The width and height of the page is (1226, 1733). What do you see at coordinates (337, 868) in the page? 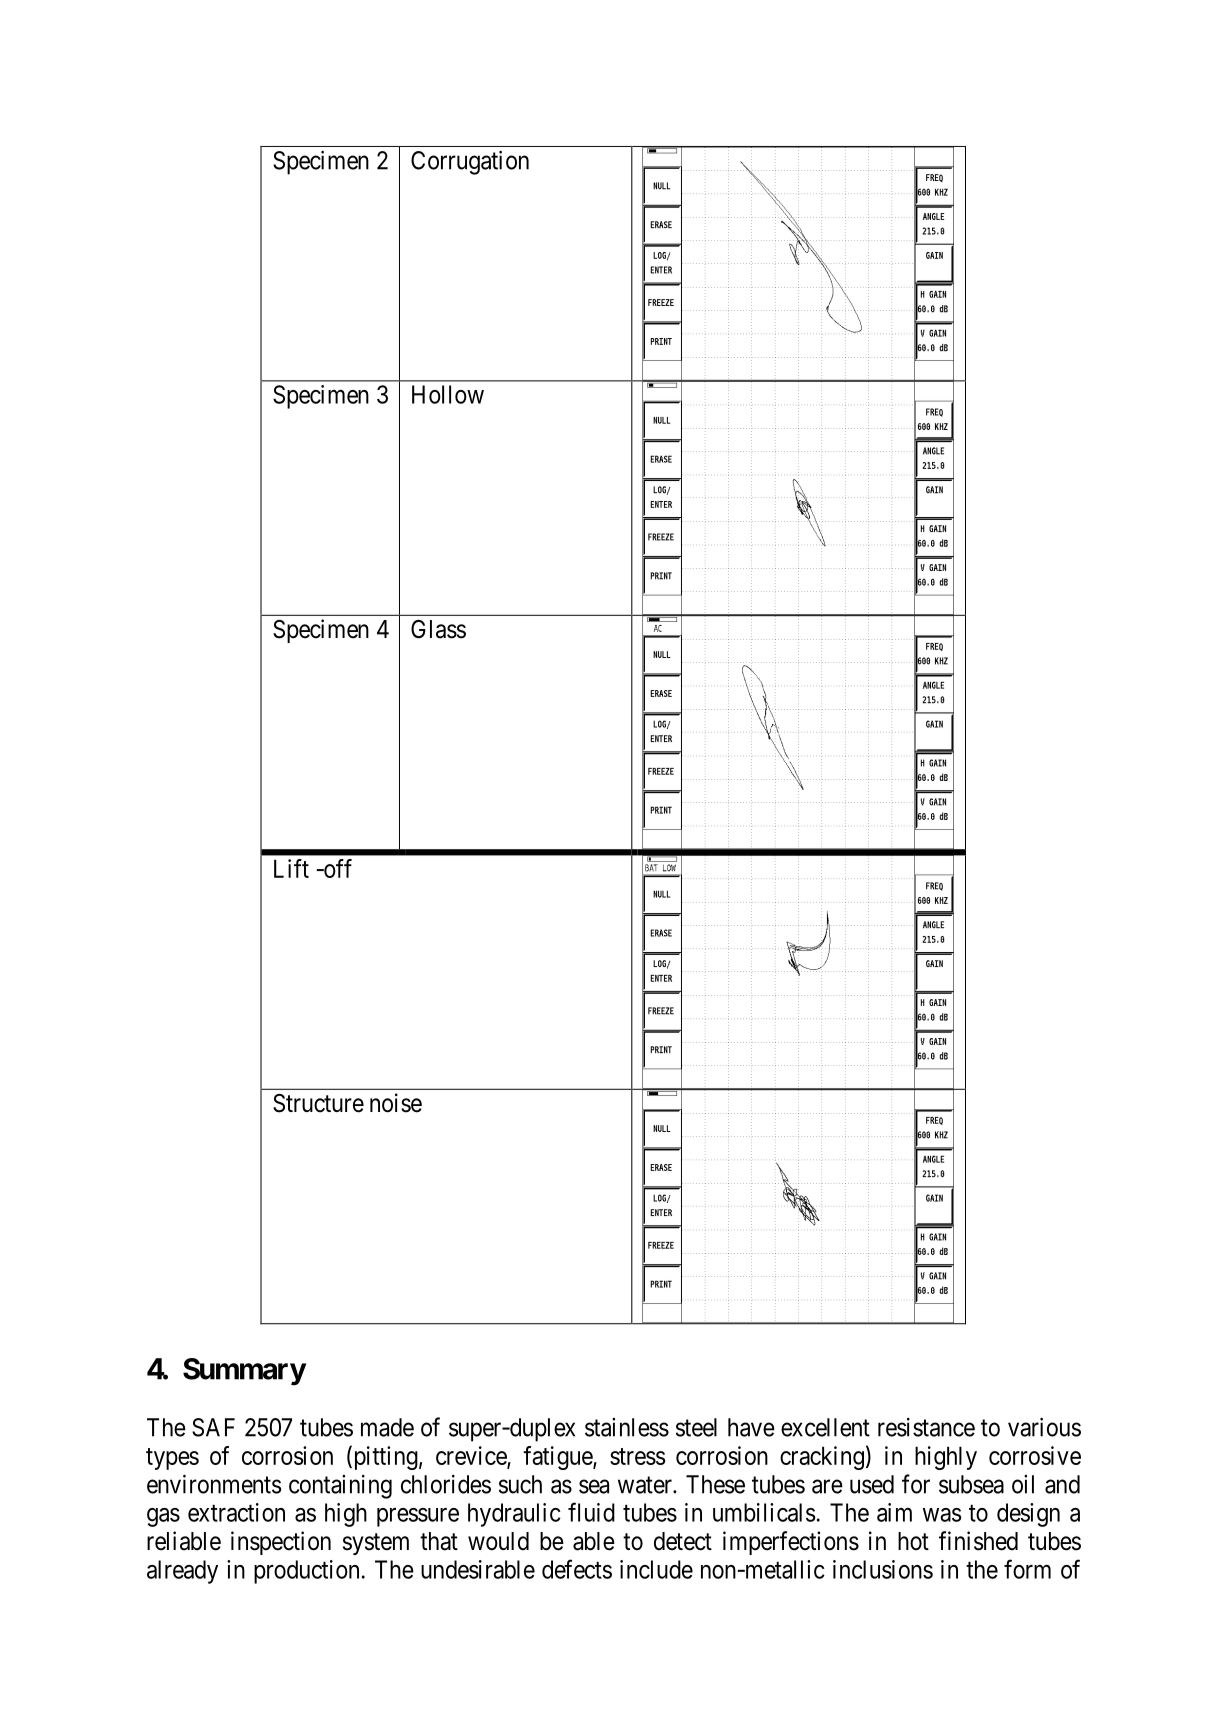
I see `off` at bounding box center [337, 868].
